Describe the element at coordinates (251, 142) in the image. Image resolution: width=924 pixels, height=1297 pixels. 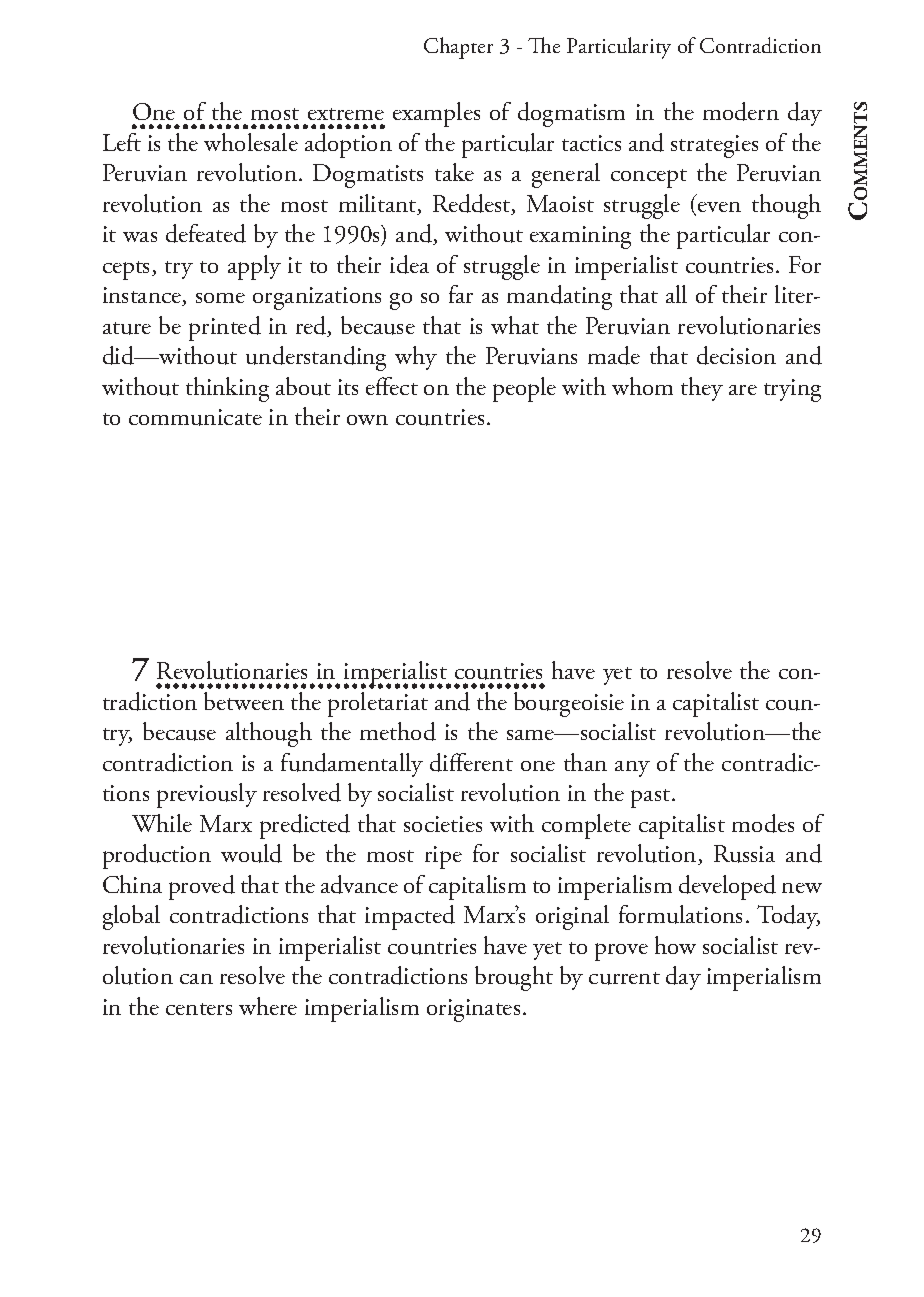
I see `wholesale` at that location.
